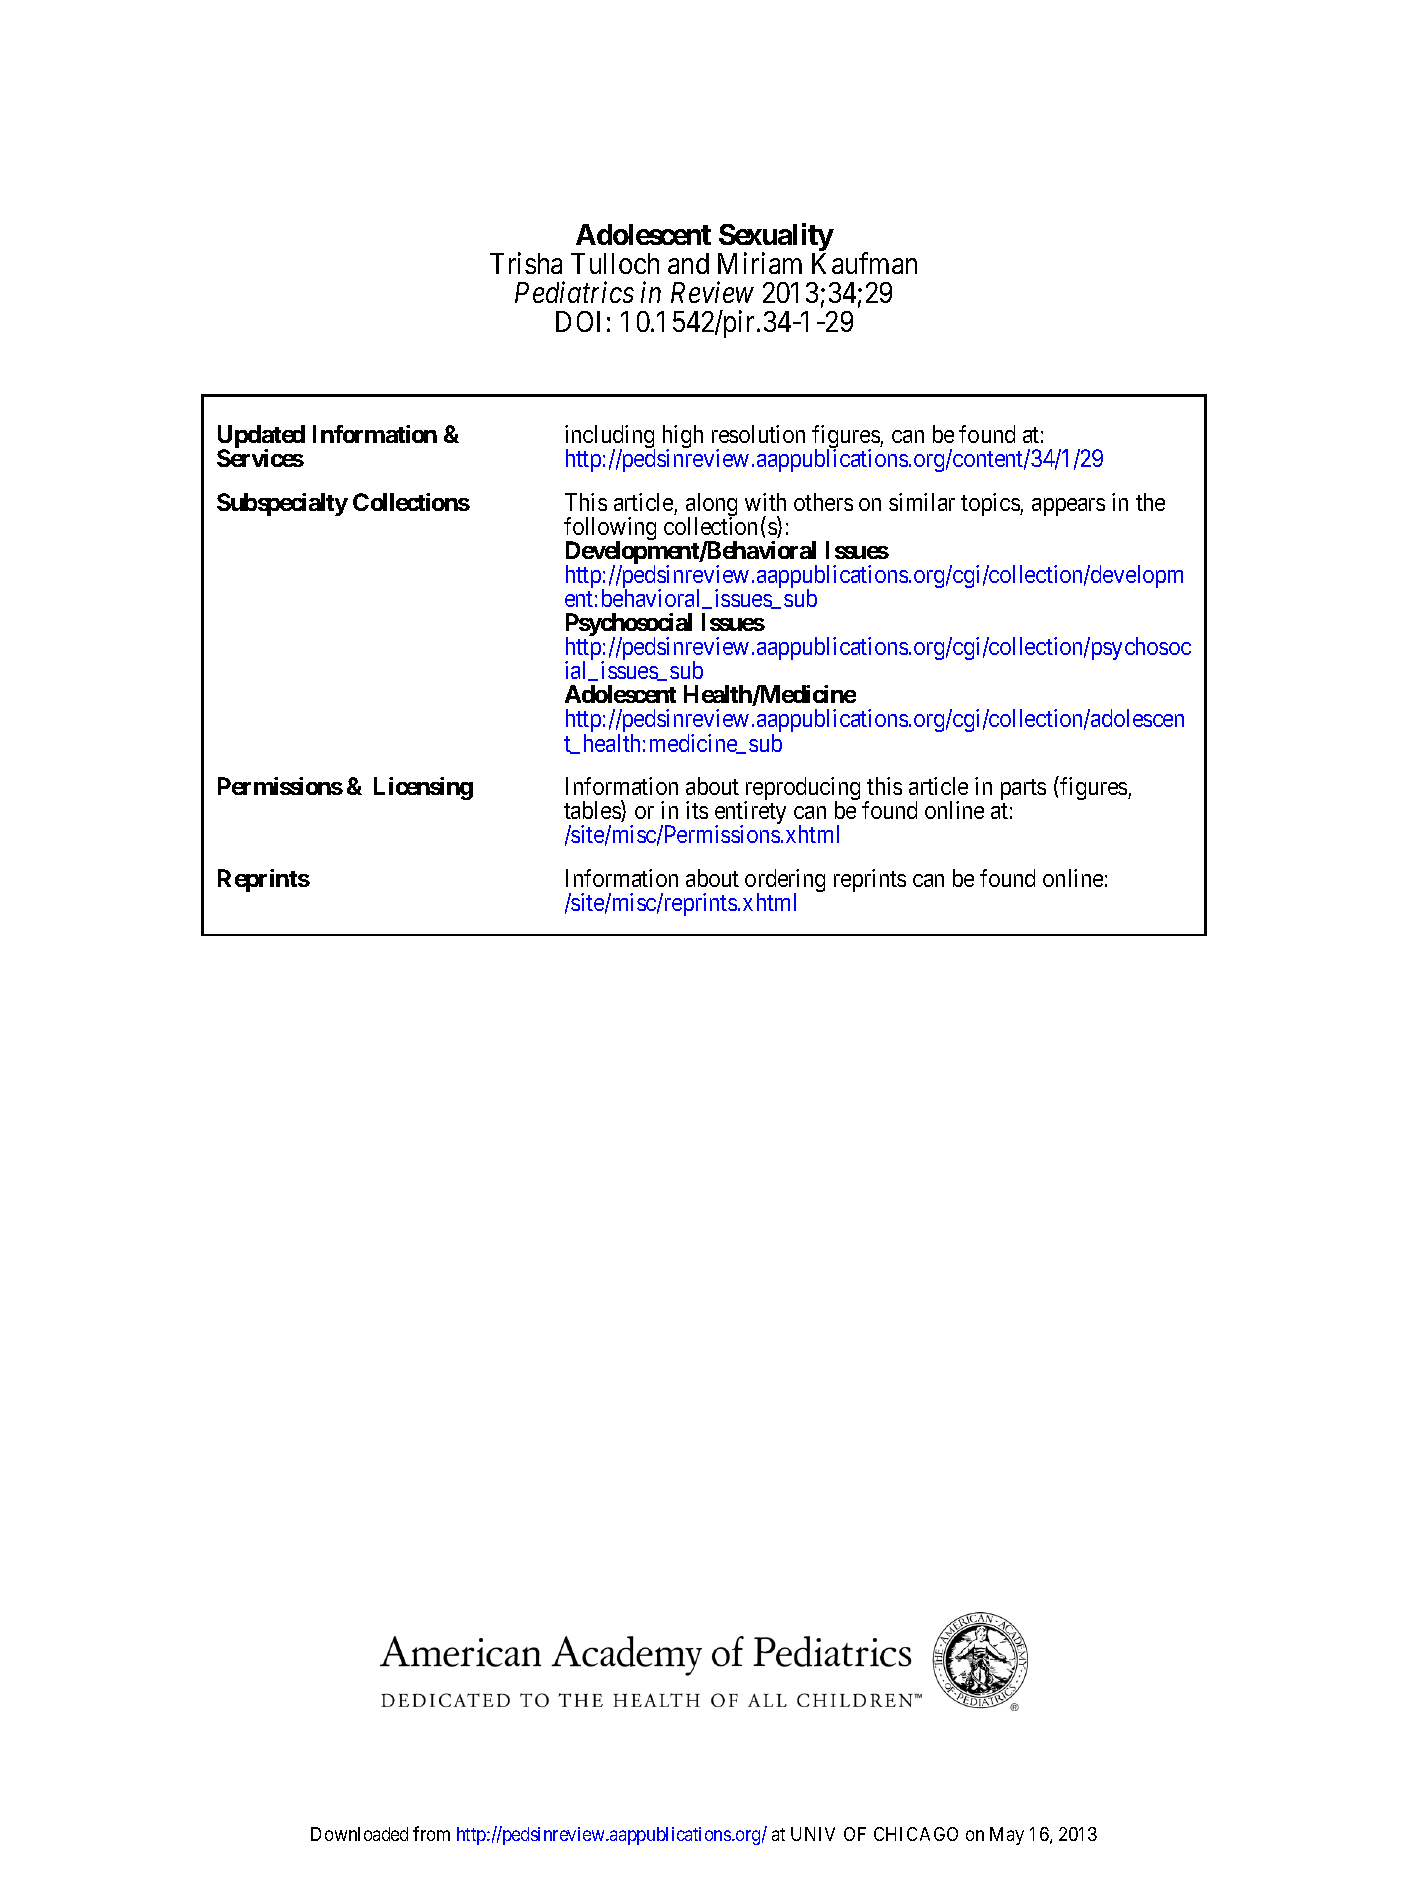  What do you see at coordinates (526, 263) in the screenshot?
I see `Trisha` at bounding box center [526, 263].
